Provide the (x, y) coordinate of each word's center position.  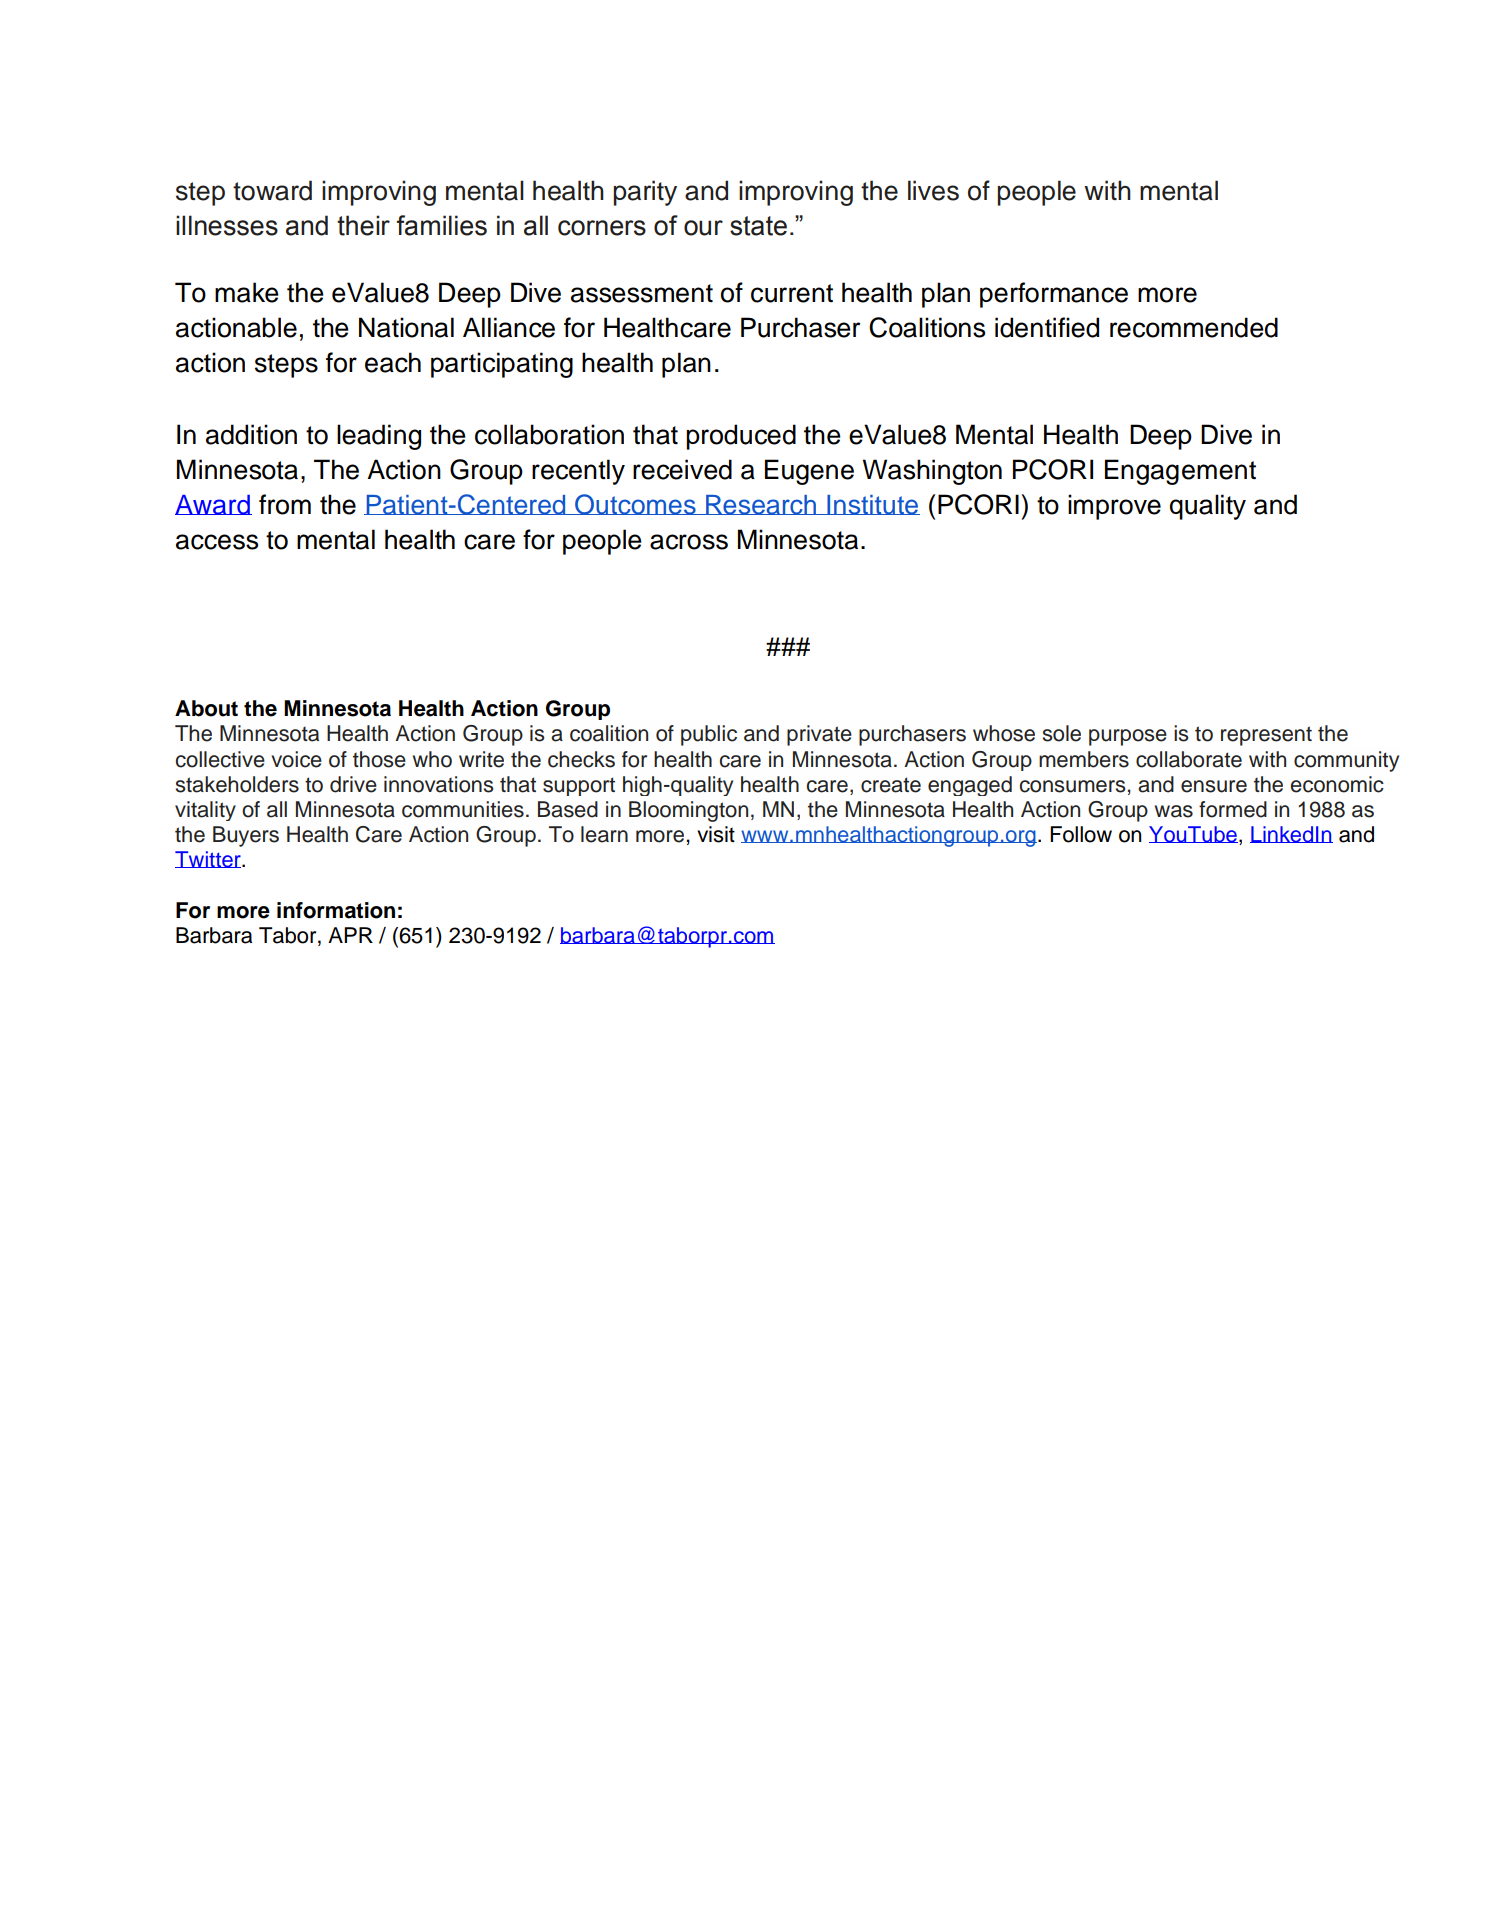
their (363, 225)
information (336, 910)
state (758, 226)
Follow (1081, 834)
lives (933, 190)
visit (716, 834)
